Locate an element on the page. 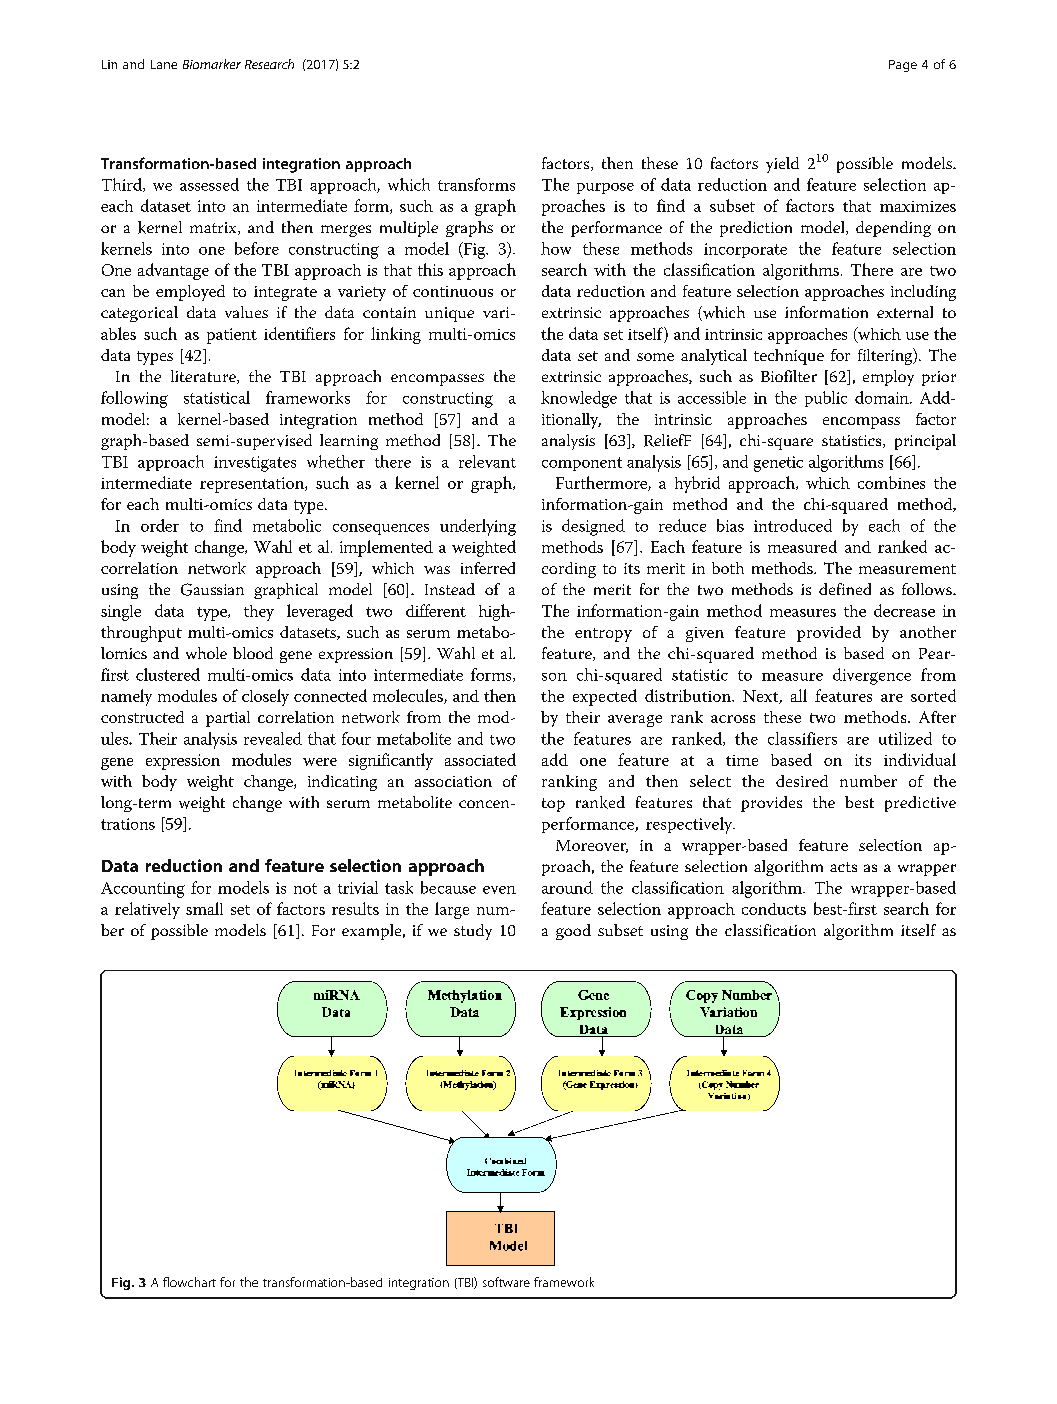 This page has width=1057, height=1404. whole is located at coordinates (206, 653).
